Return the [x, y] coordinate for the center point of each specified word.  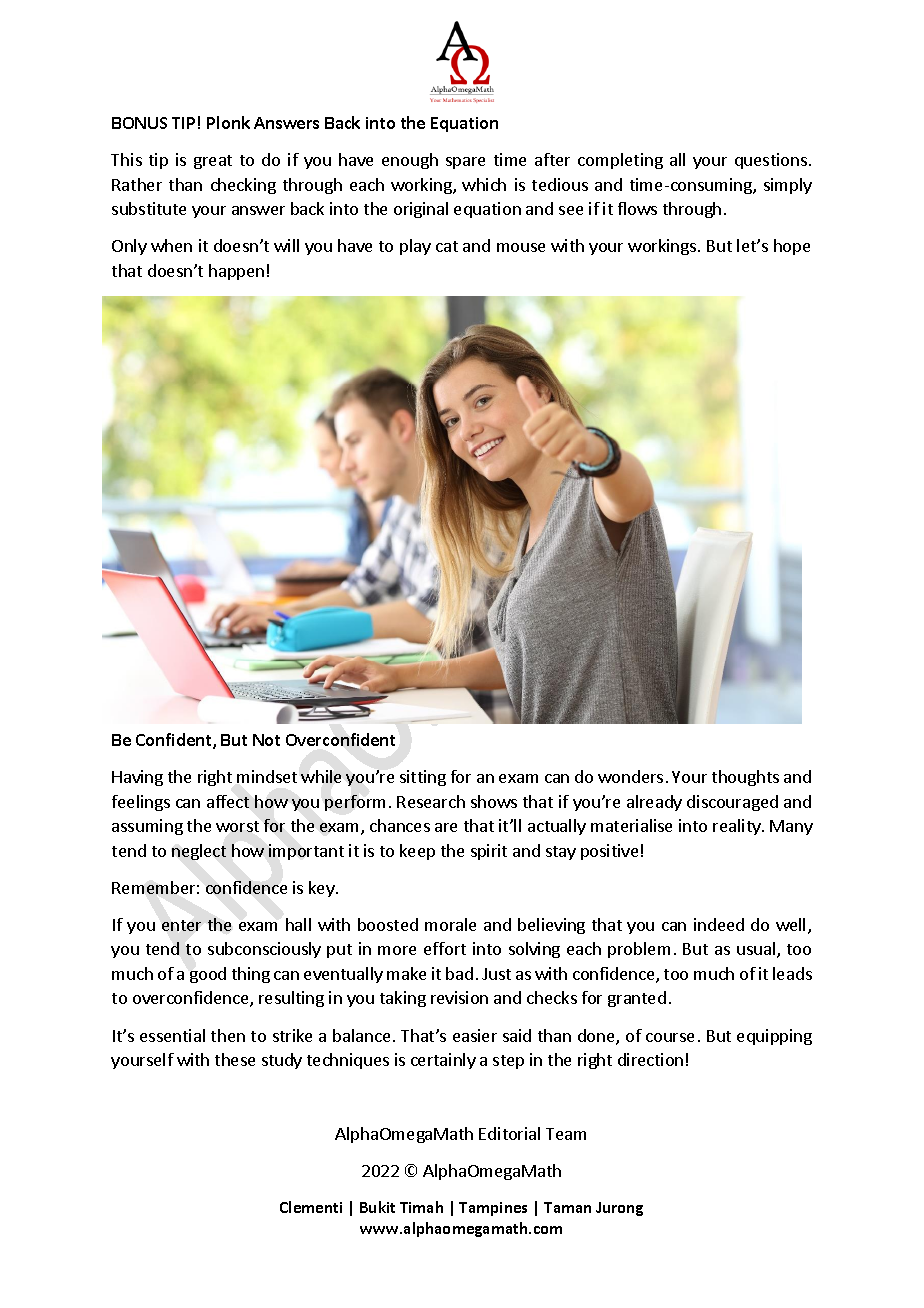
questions [771, 161]
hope [792, 247]
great [213, 162]
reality [738, 827]
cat [447, 246]
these [235, 1059]
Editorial [509, 1133]
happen [236, 272]
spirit [489, 852]
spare [465, 163]
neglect [199, 852]
